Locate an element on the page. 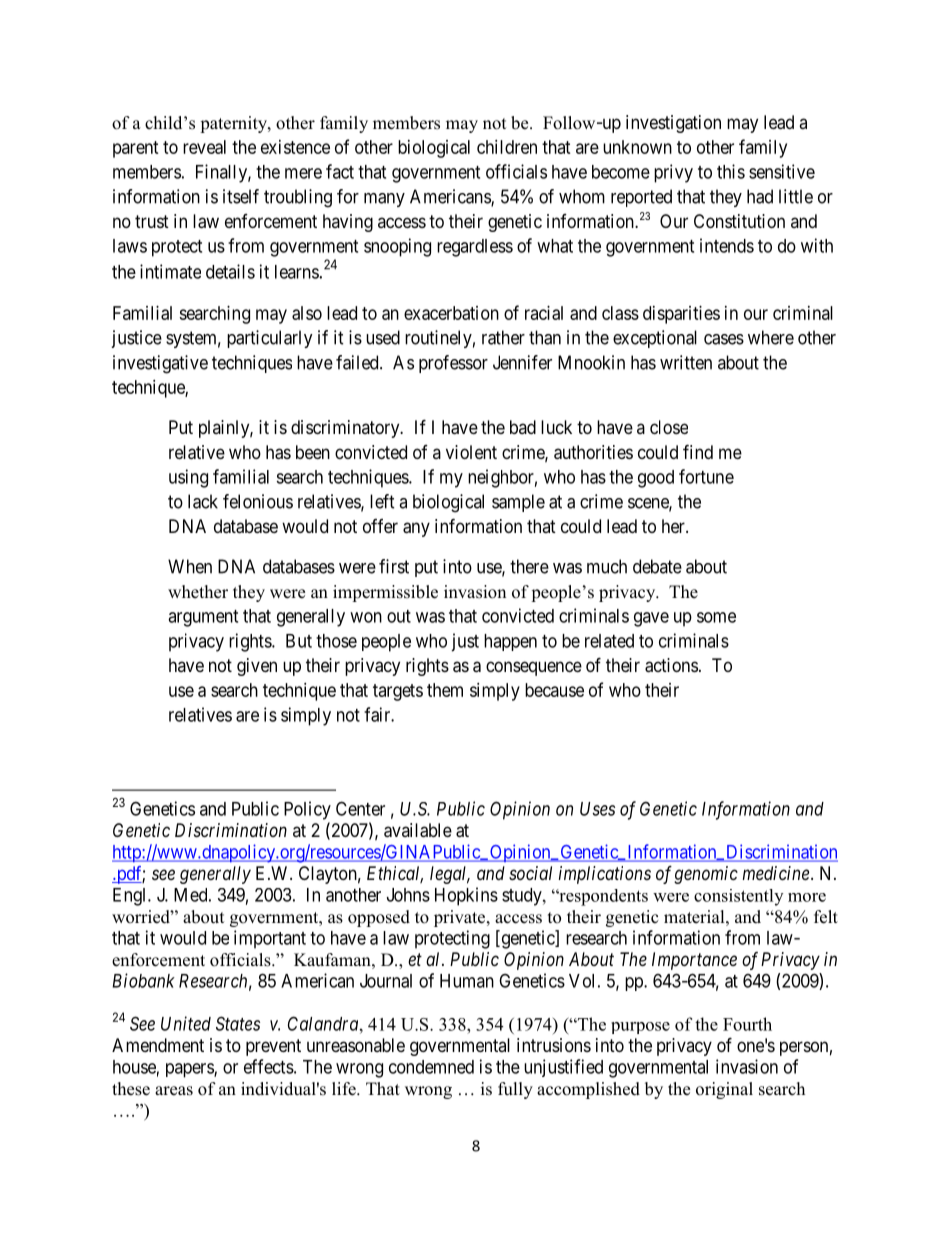 The image size is (952, 1233). given is located at coordinates (257, 667).
